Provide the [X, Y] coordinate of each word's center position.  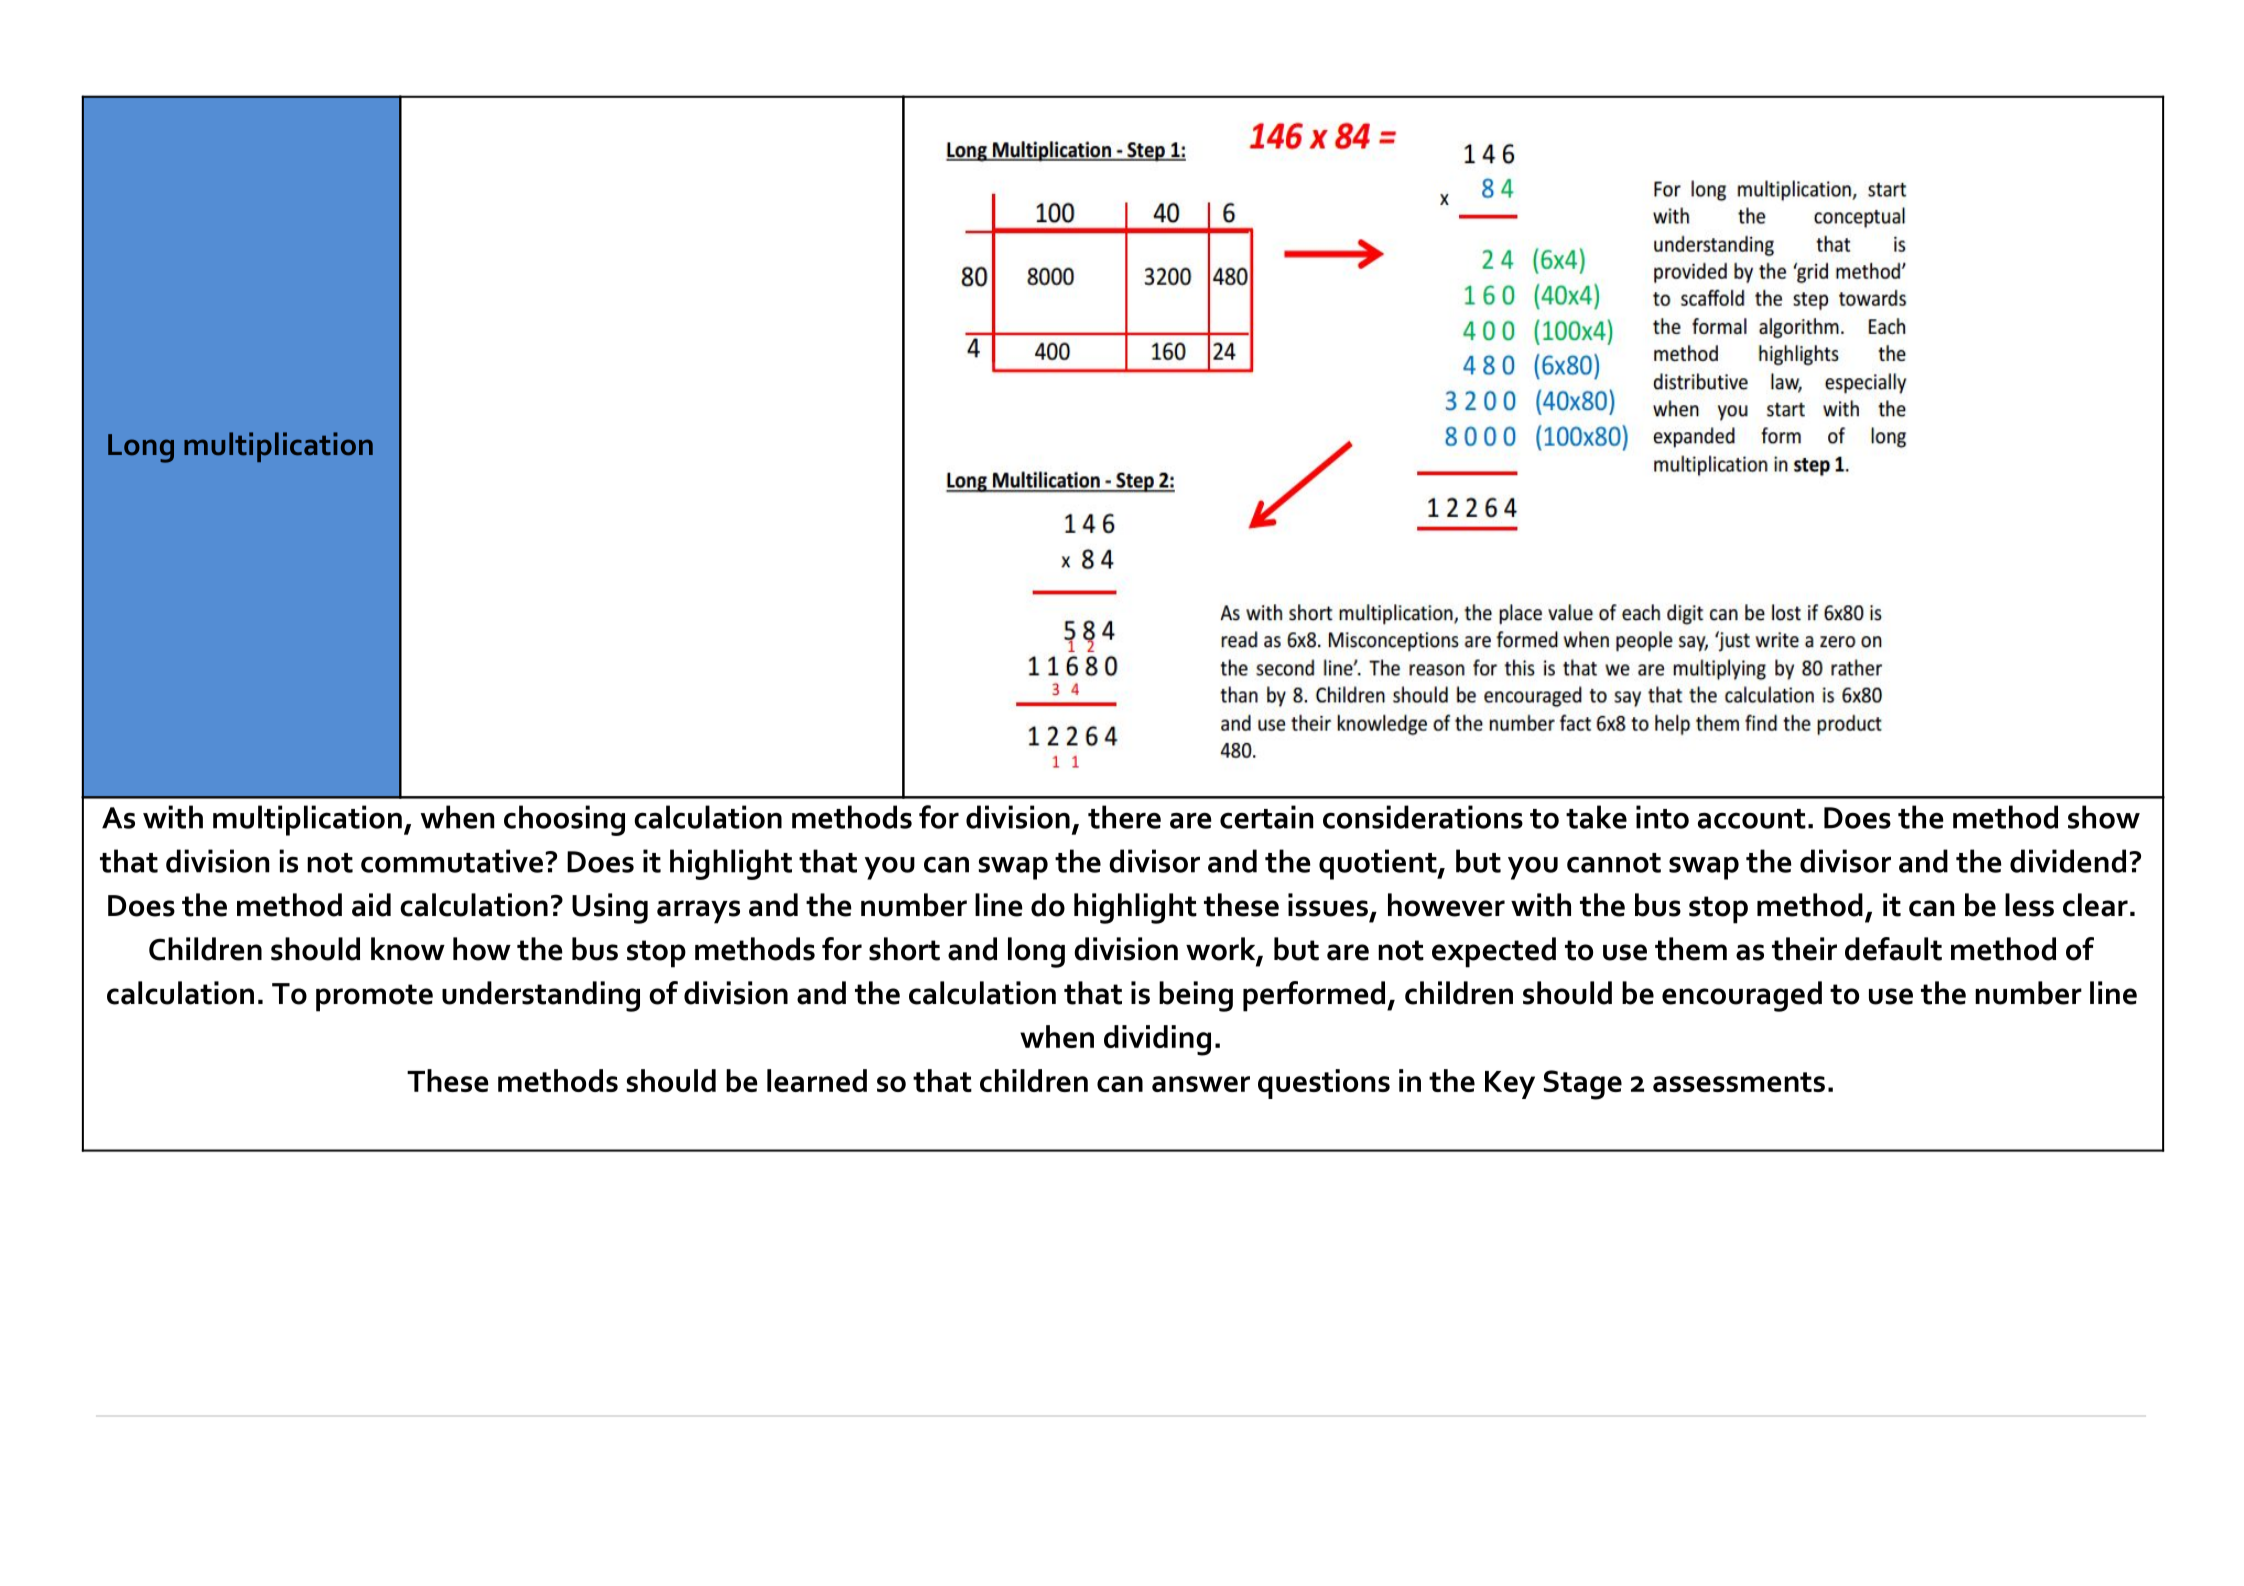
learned [817, 1080]
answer [1201, 1084]
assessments [1739, 1082]
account [1752, 819]
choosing [564, 820]
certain [1266, 817]
